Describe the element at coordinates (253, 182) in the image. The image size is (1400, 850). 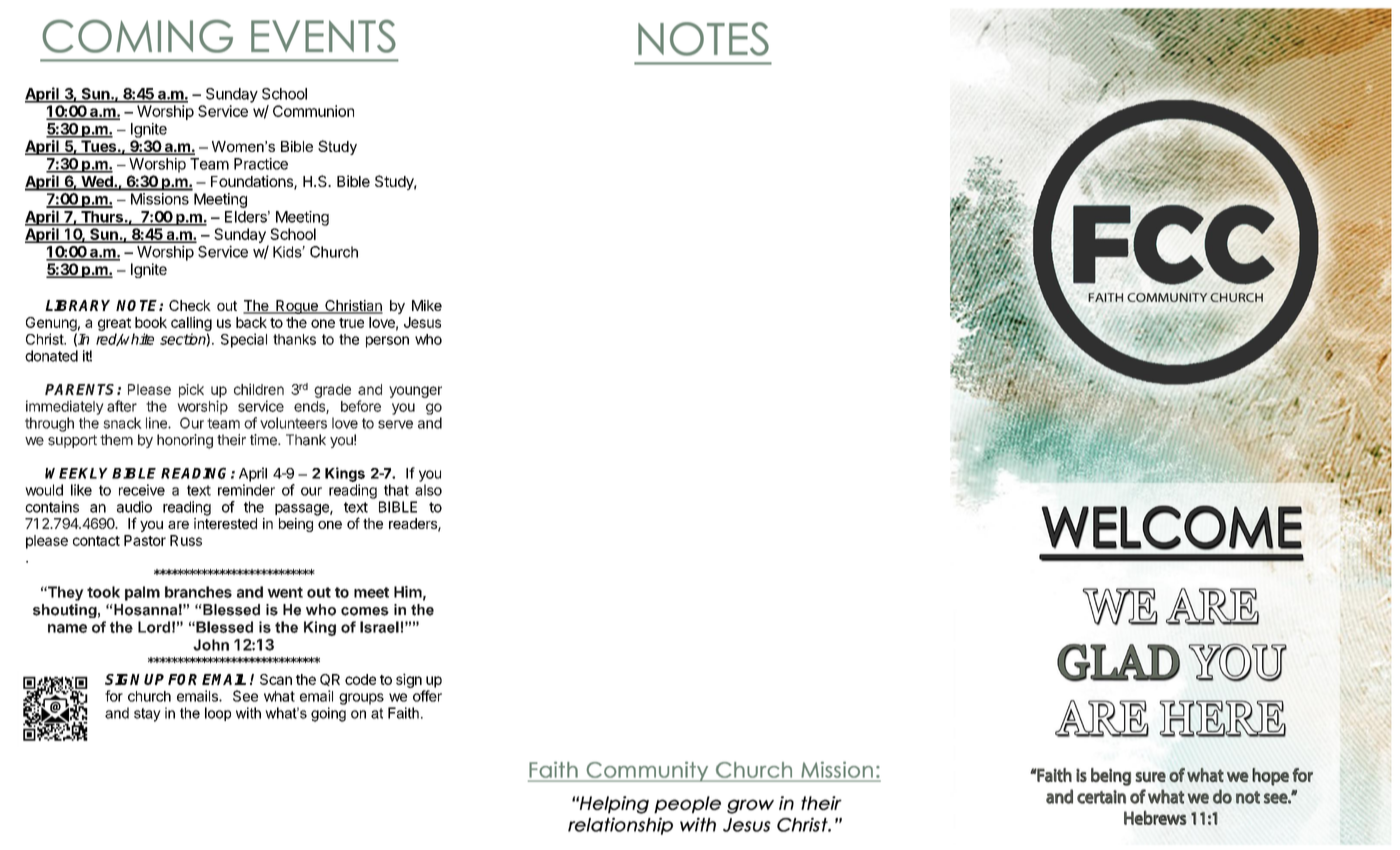
I see `Foundations` at that location.
